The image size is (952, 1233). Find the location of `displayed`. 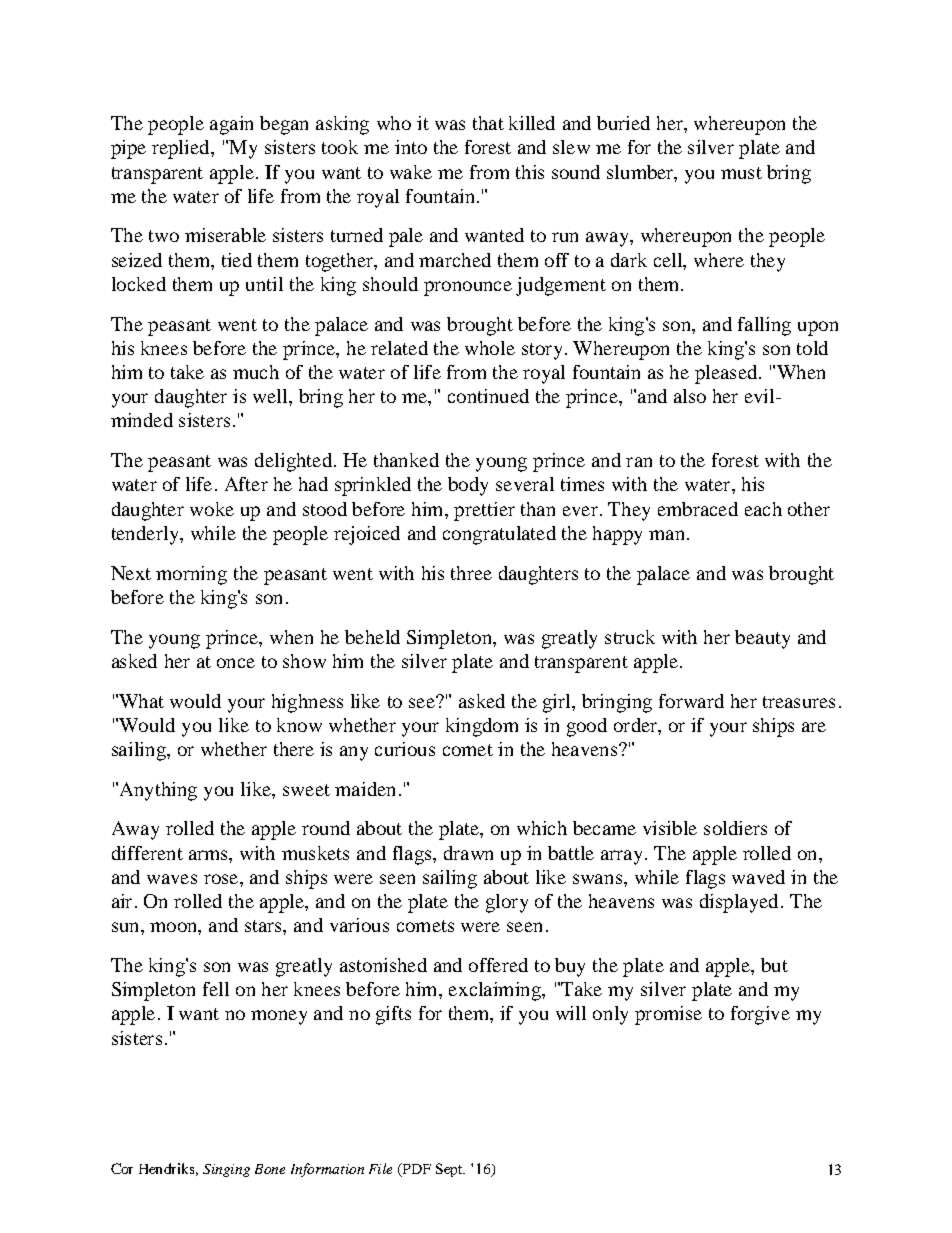

displayed is located at coordinates (739, 903).
